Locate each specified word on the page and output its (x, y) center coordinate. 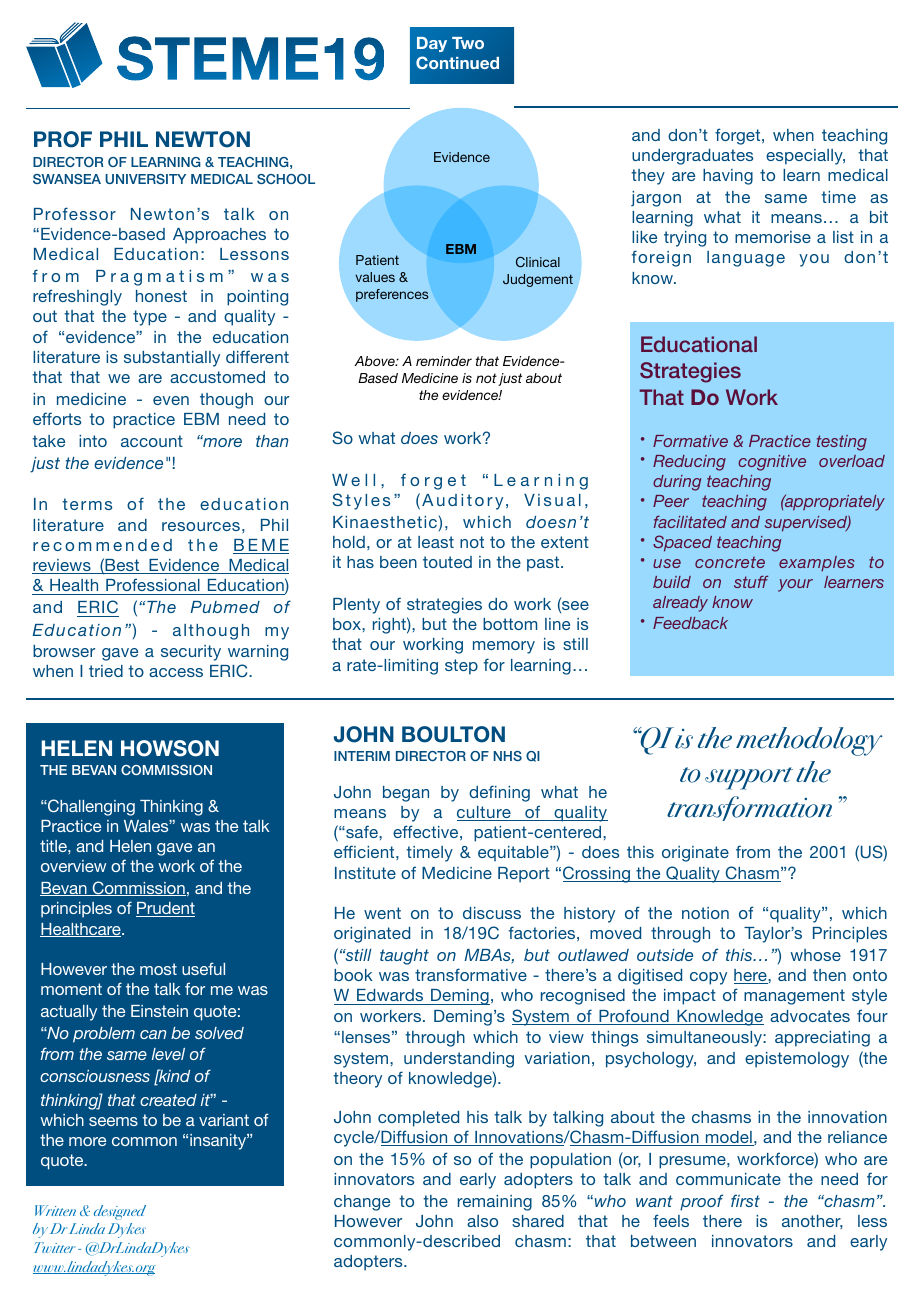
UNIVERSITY (145, 179)
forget (739, 136)
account (152, 441)
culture (485, 813)
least (436, 542)
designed (120, 1212)
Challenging (90, 807)
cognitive (772, 463)
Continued (457, 62)
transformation (749, 808)
